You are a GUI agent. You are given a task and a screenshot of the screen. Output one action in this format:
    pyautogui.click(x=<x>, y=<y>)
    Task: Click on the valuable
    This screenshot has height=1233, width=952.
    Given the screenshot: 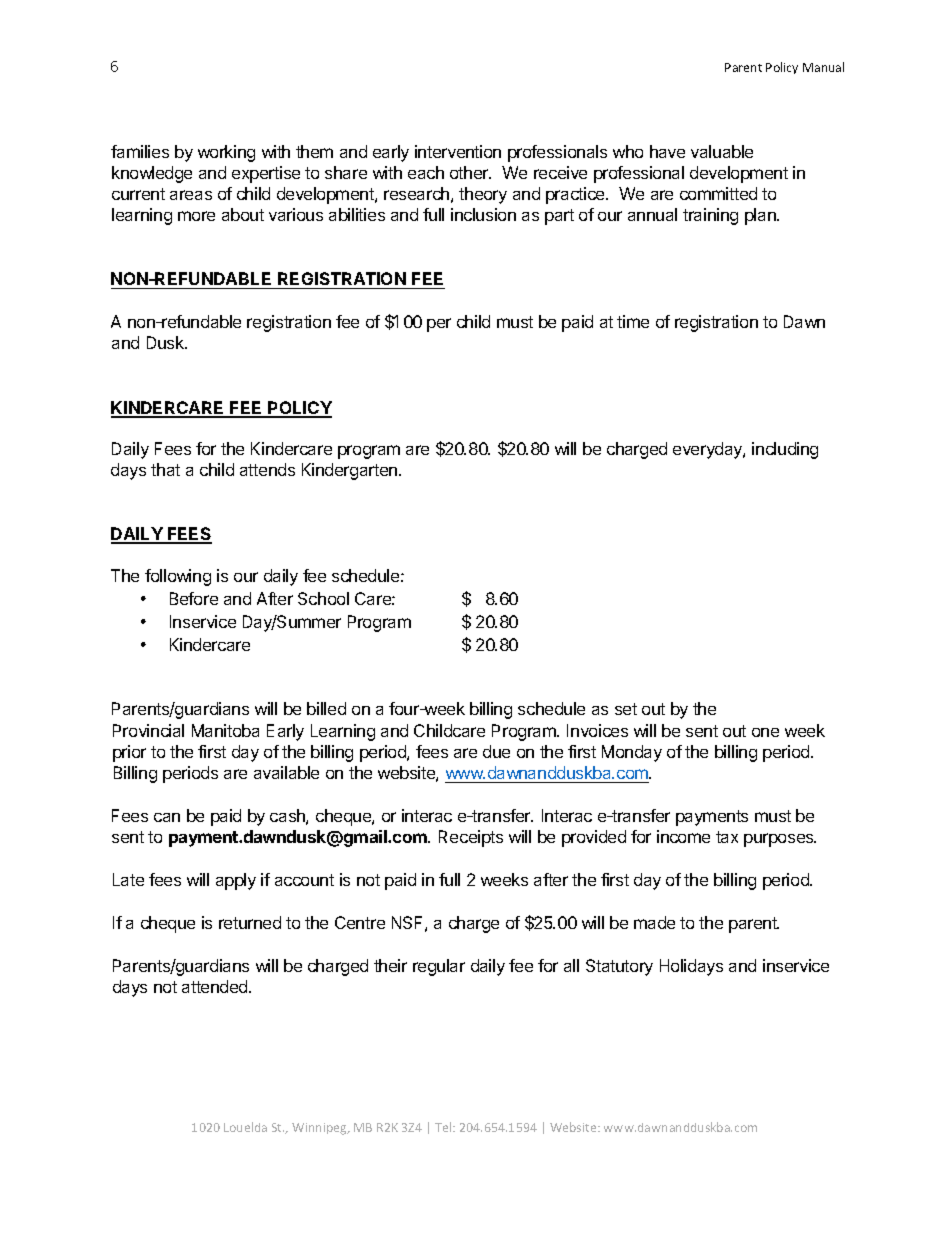 What is the action you would take?
    pyautogui.click(x=722, y=151)
